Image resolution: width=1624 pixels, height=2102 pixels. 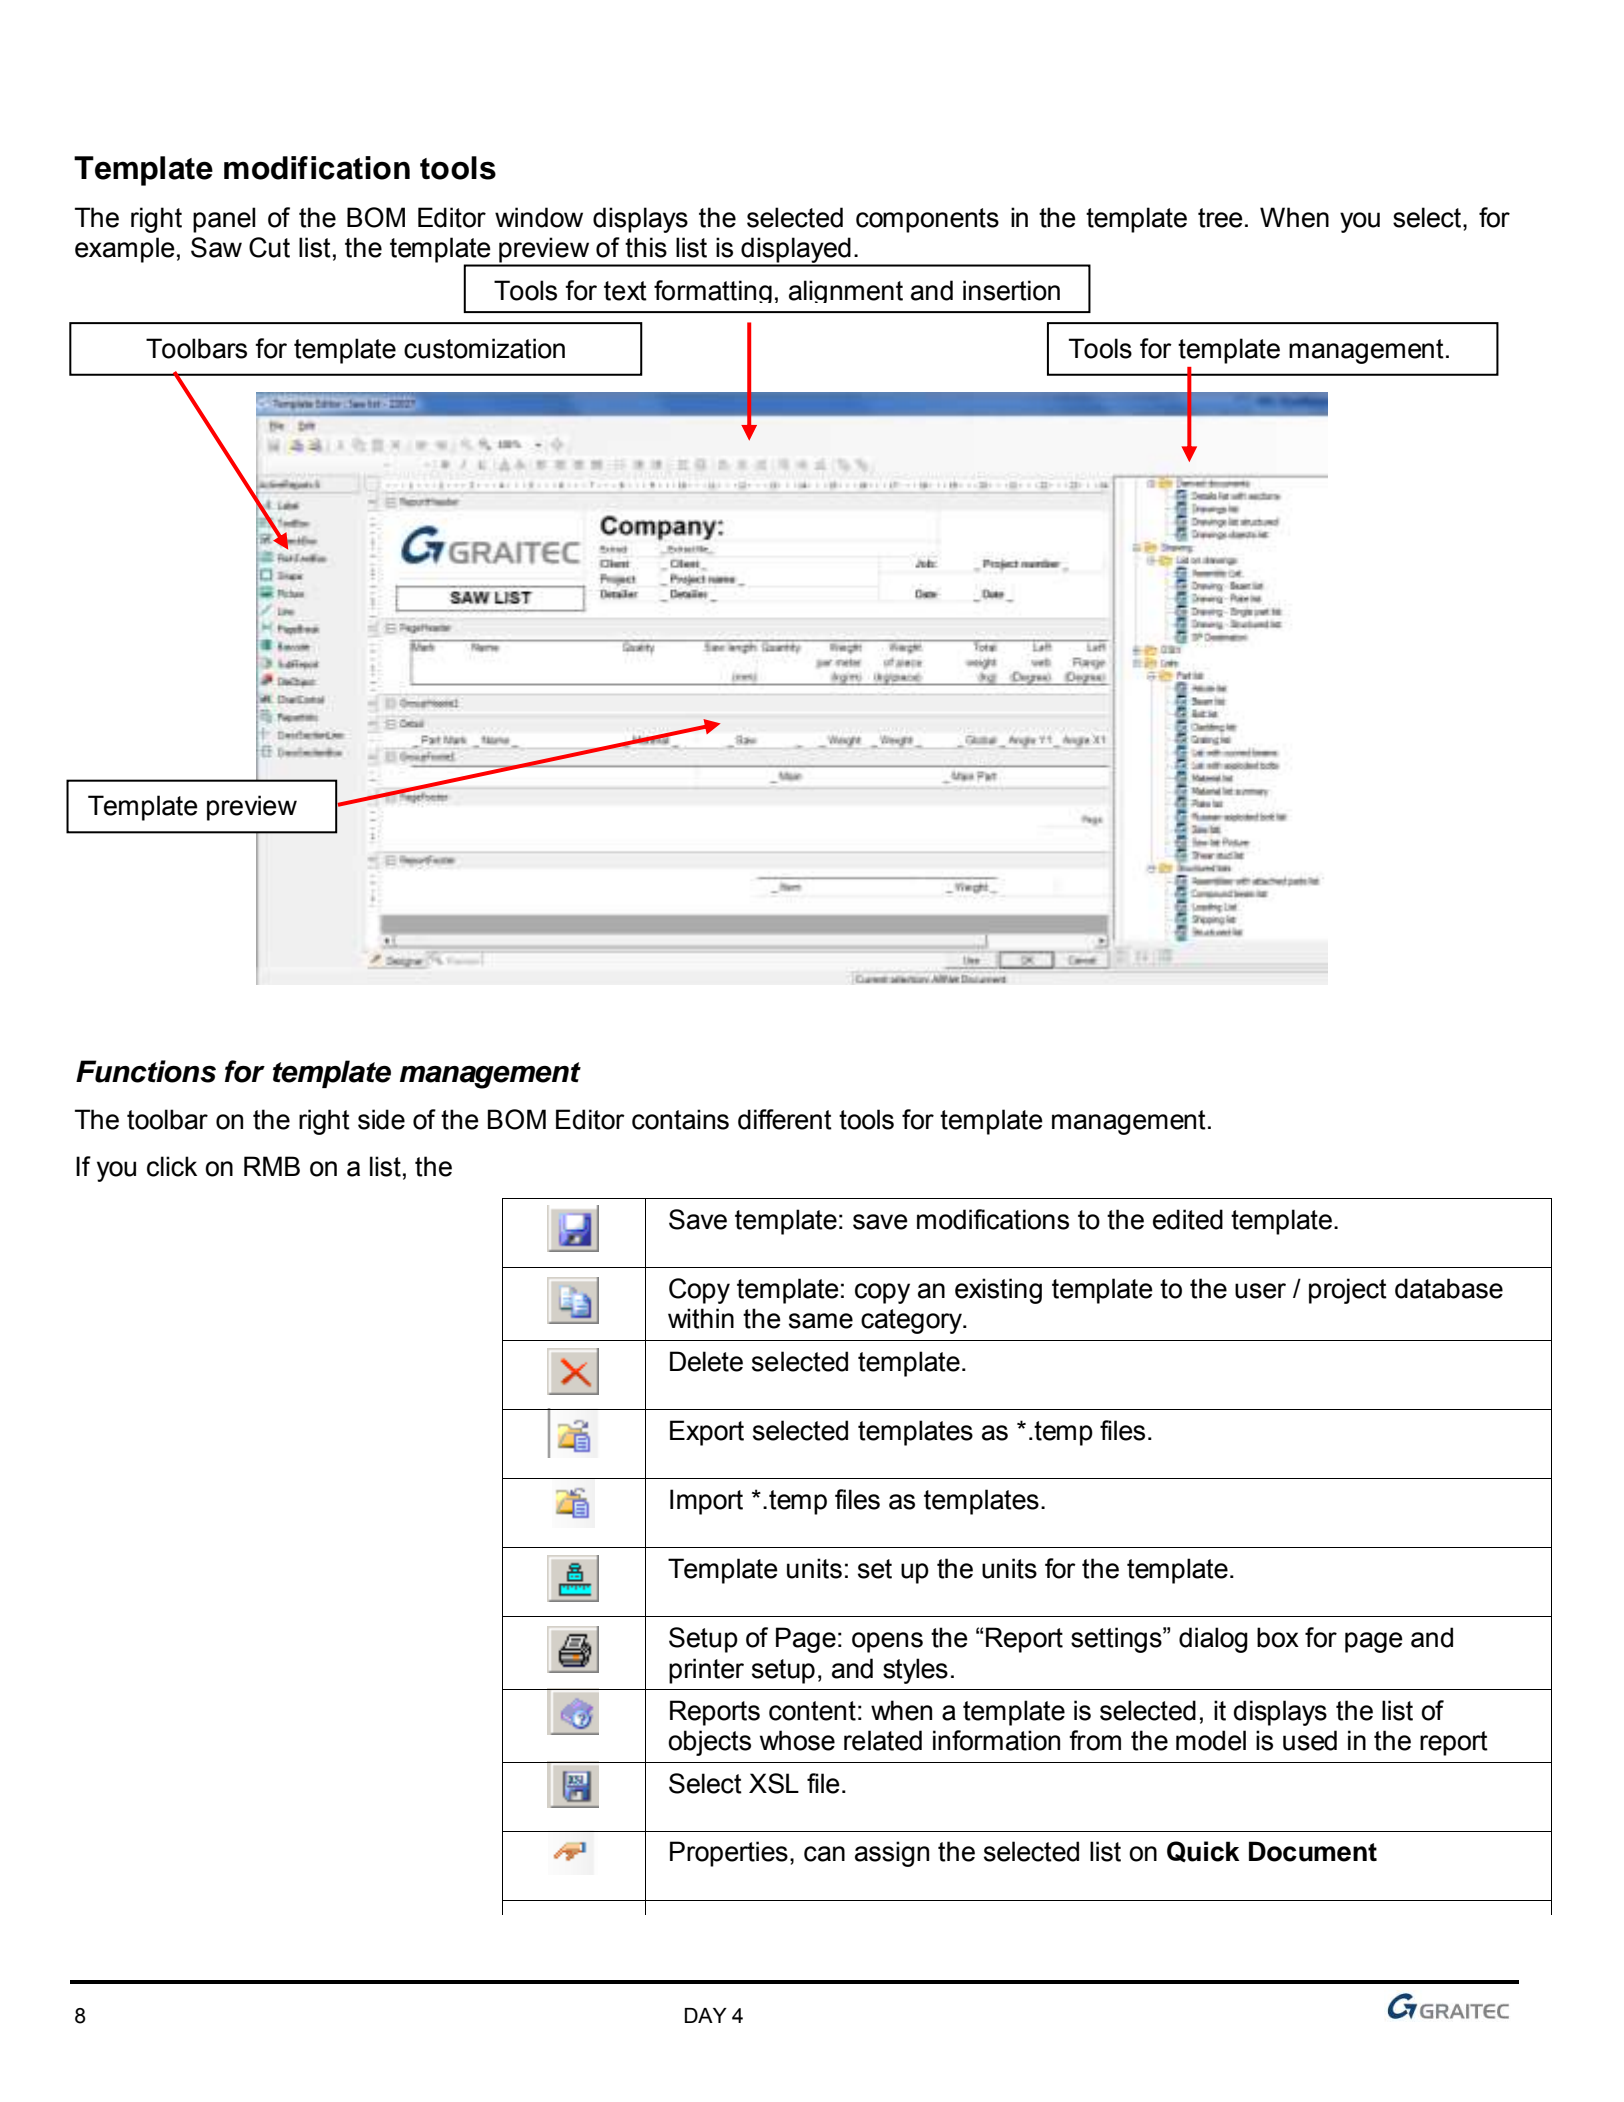 What do you see at coordinates (785, 1119) in the image?
I see `different` at bounding box center [785, 1119].
